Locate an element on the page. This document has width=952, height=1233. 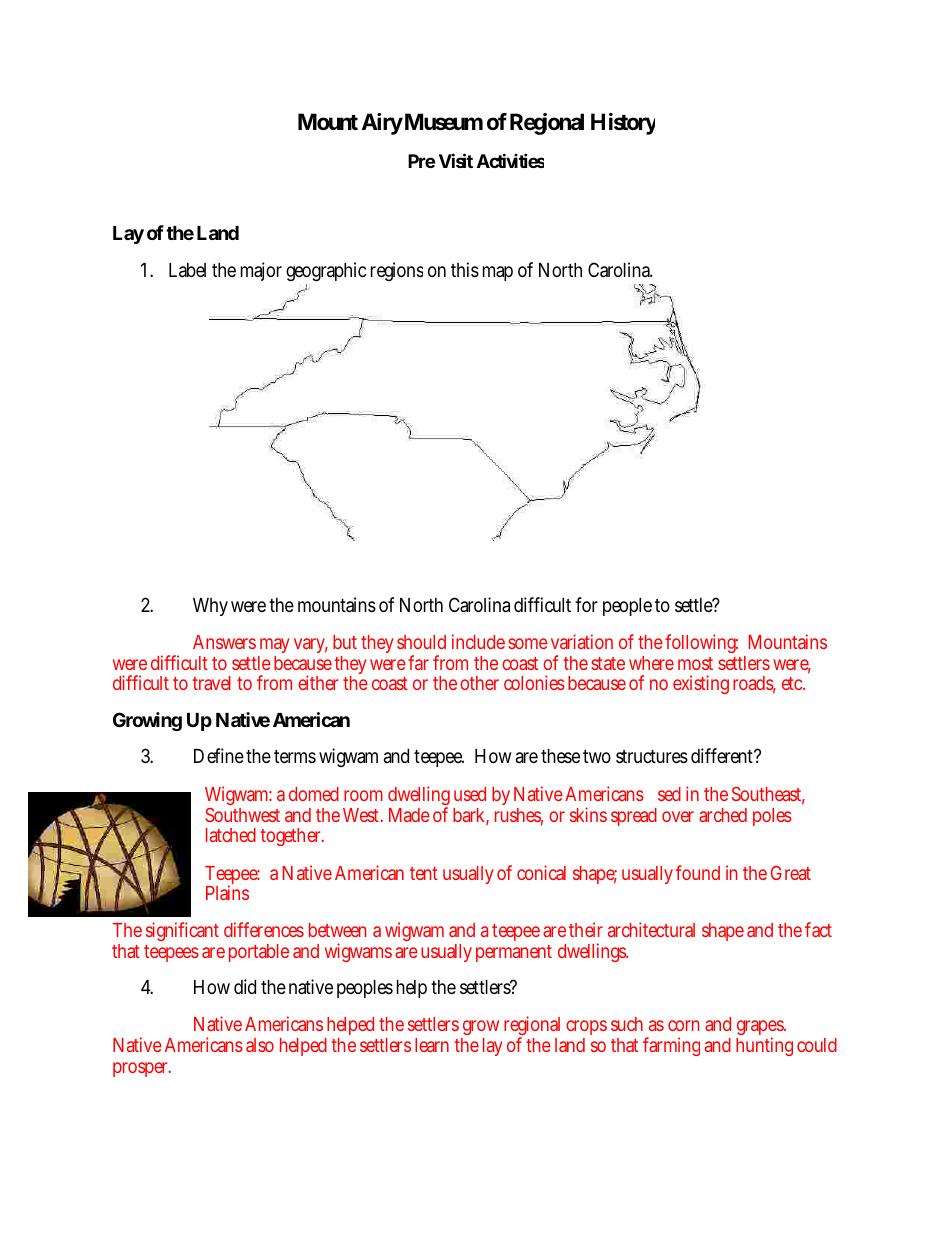
Southeast is located at coordinates (768, 795).
